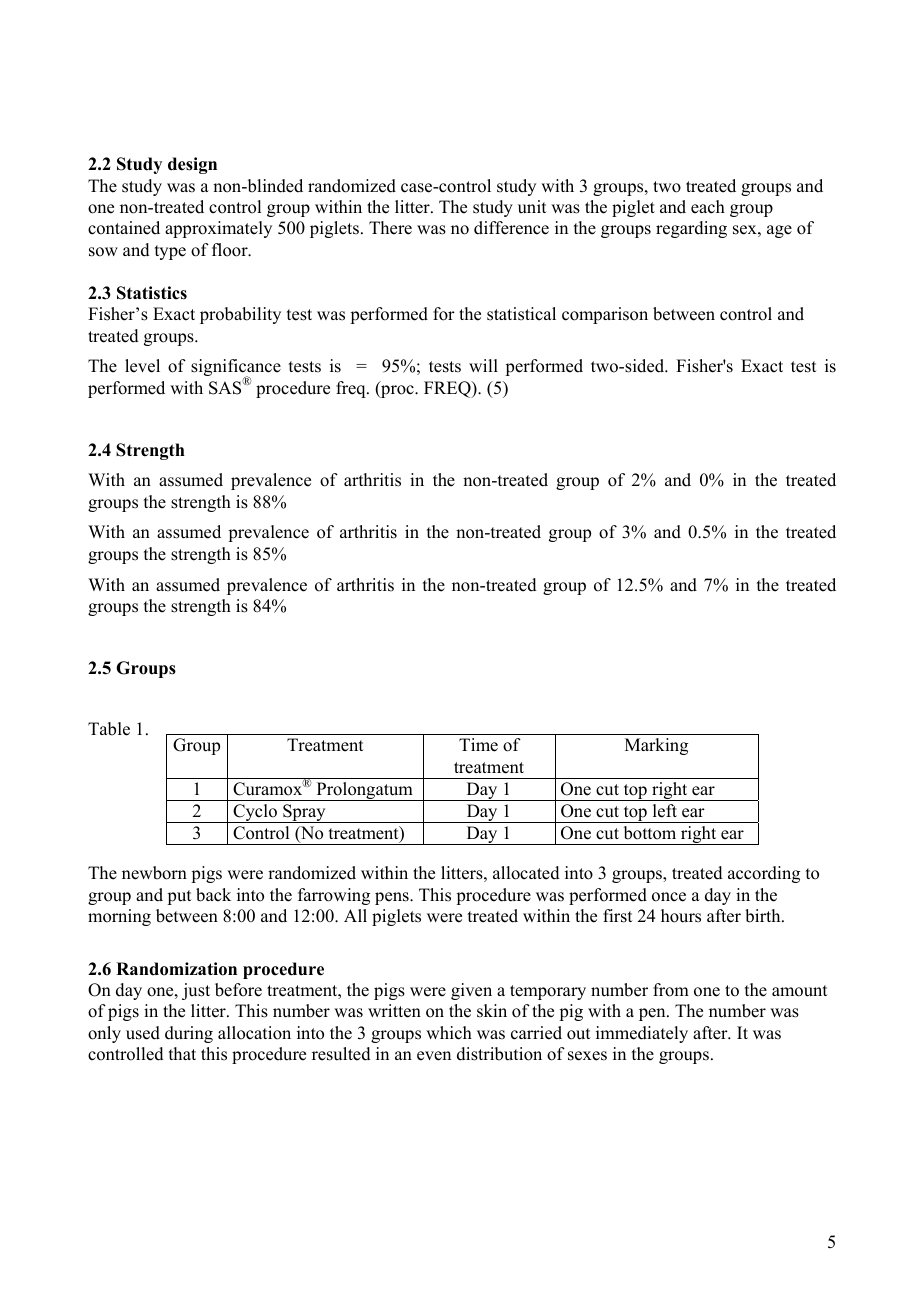 This screenshot has width=924, height=1308. What do you see at coordinates (478, 745) in the screenshot?
I see `Time` at bounding box center [478, 745].
